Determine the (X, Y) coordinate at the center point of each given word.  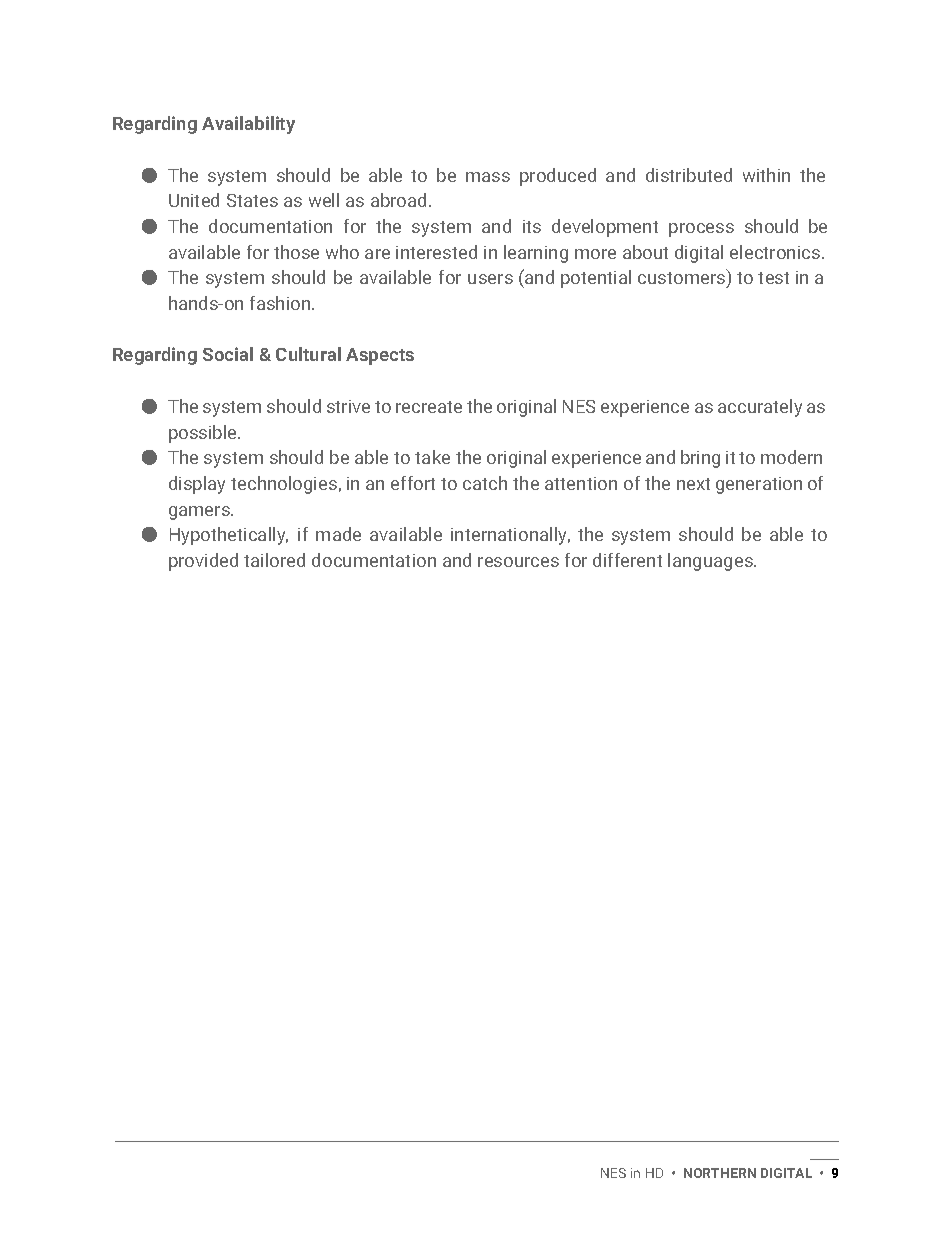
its (532, 226)
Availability (248, 125)
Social (228, 354)
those (296, 252)
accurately (760, 408)
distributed (689, 175)
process (701, 230)
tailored (274, 560)
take (432, 457)
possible (204, 434)
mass (488, 177)
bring (700, 459)
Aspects (380, 356)
